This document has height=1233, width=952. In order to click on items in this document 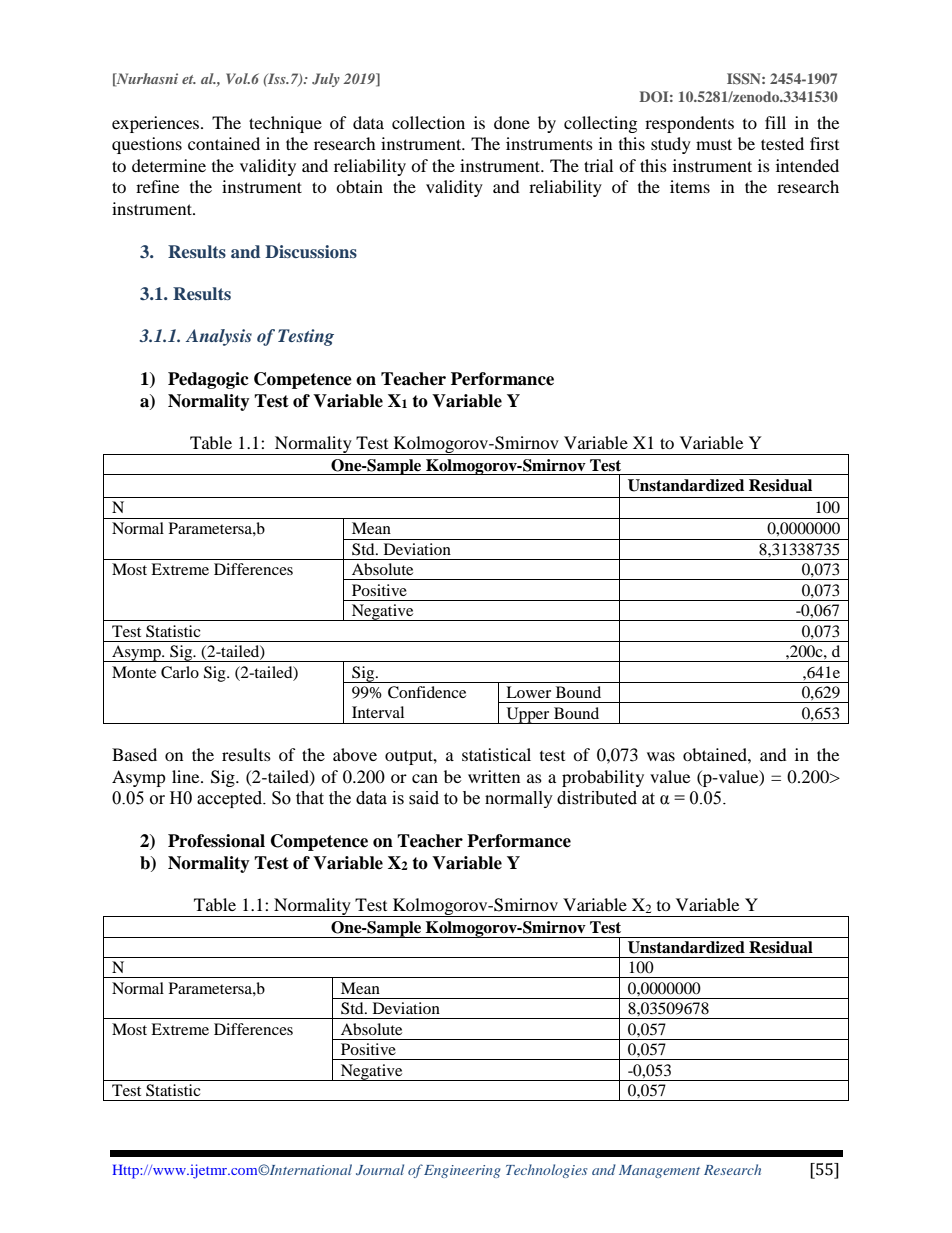, I will do `click(690, 186)`.
